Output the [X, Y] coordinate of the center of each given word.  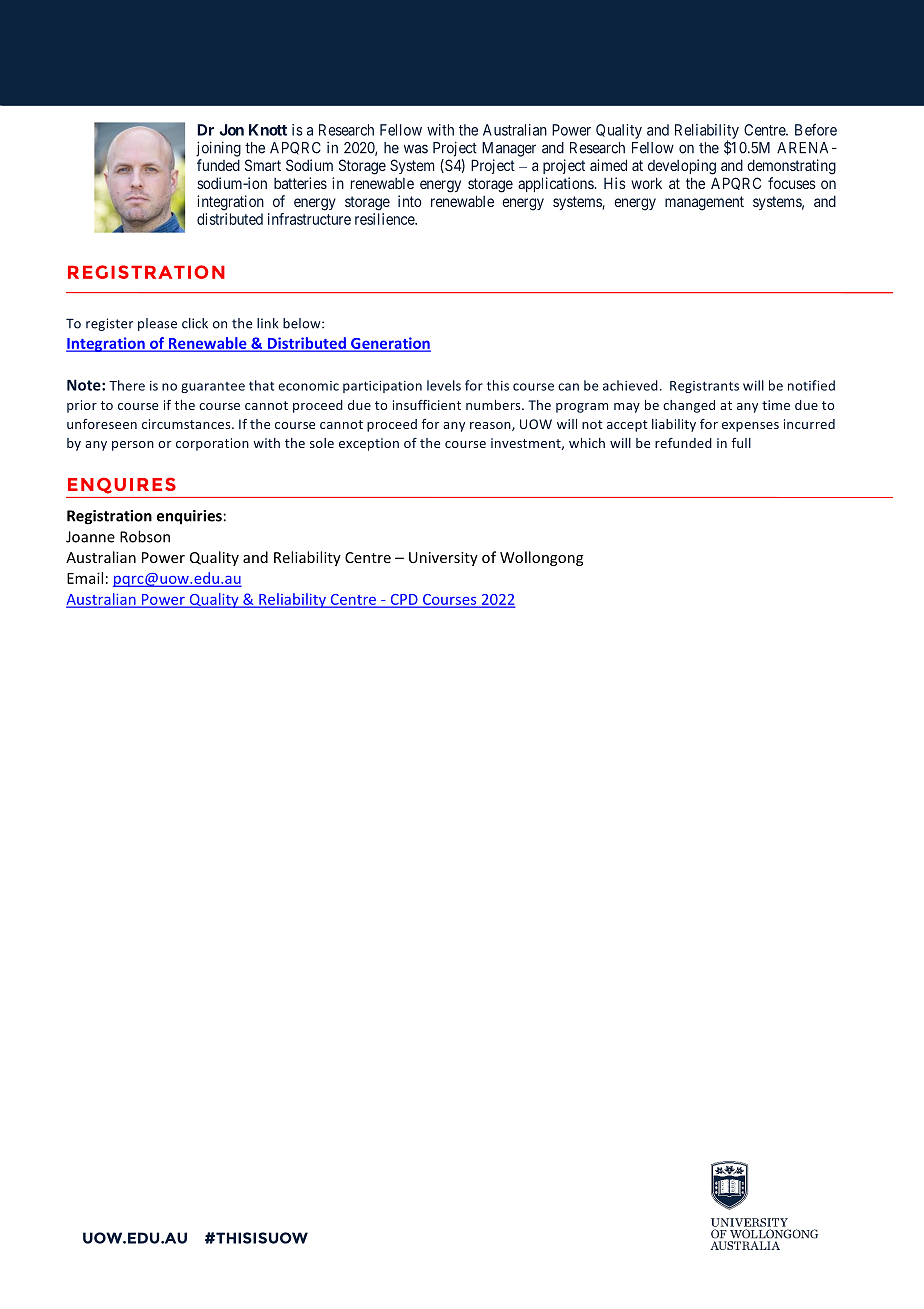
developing [682, 167]
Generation [390, 344]
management [704, 203]
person [133, 446]
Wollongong [541, 558]
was [416, 149]
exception [369, 444]
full [741, 443]
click [195, 323]
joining [218, 149]
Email [85, 578]
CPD [404, 600]
